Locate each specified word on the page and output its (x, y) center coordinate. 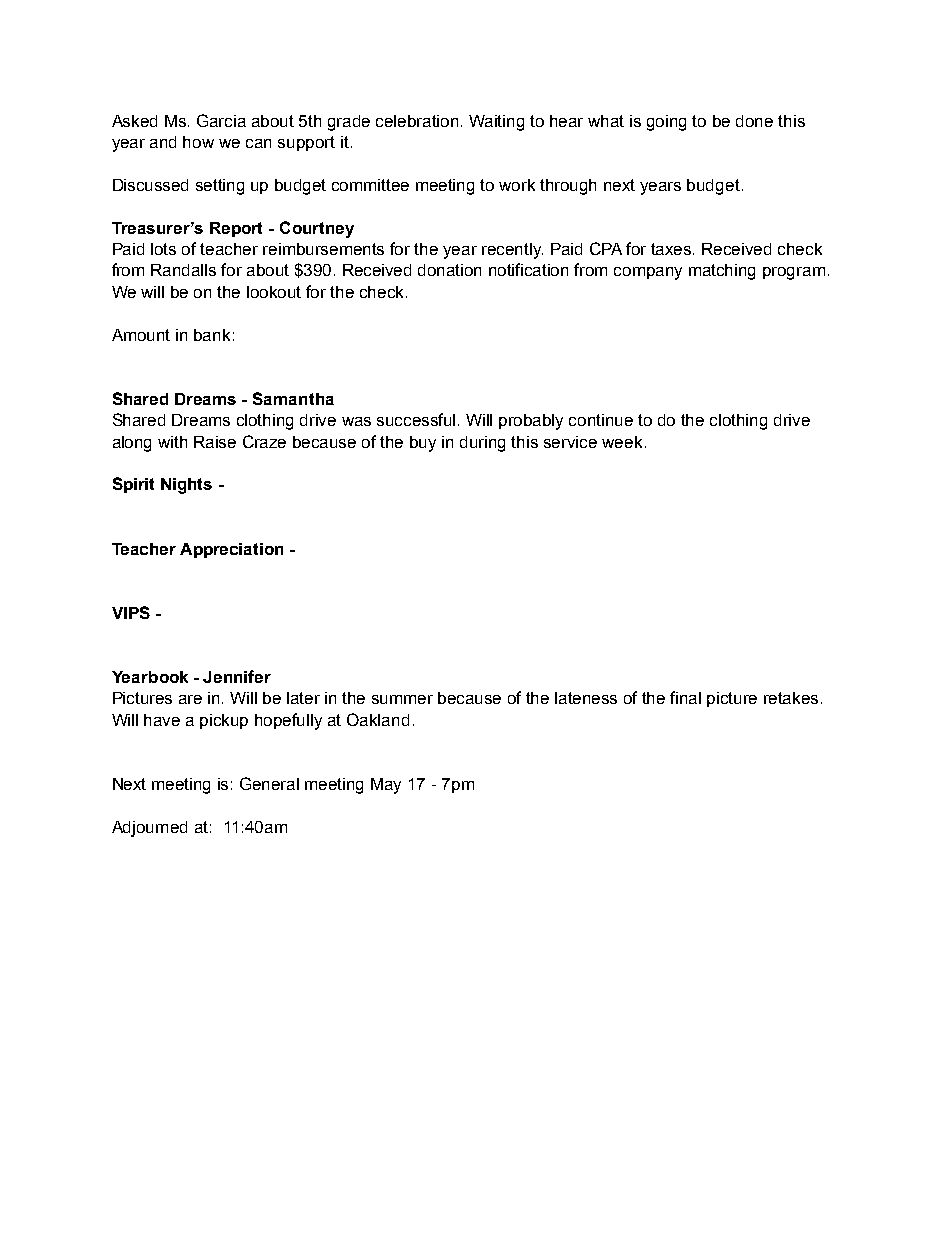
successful (418, 419)
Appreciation (231, 550)
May (386, 786)
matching (722, 272)
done (754, 121)
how (198, 142)
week (622, 442)
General (269, 783)
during (482, 444)
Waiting (496, 123)
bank (212, 335)
